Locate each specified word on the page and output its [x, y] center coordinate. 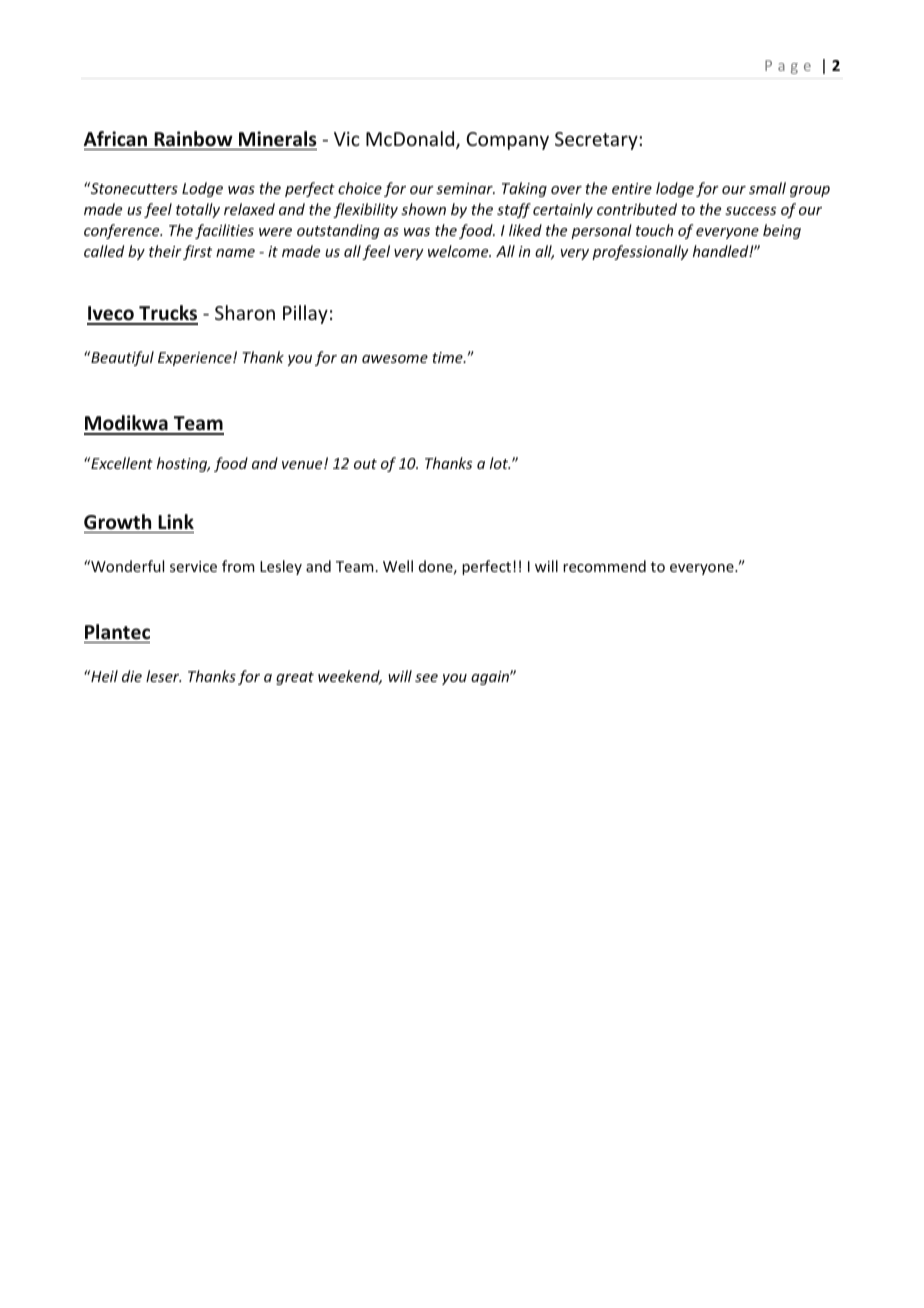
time [448, 357]
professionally [640, 252]
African [115, 138]
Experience [196, 359]
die [132, 676]
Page [788, 67]
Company [508, 141]
